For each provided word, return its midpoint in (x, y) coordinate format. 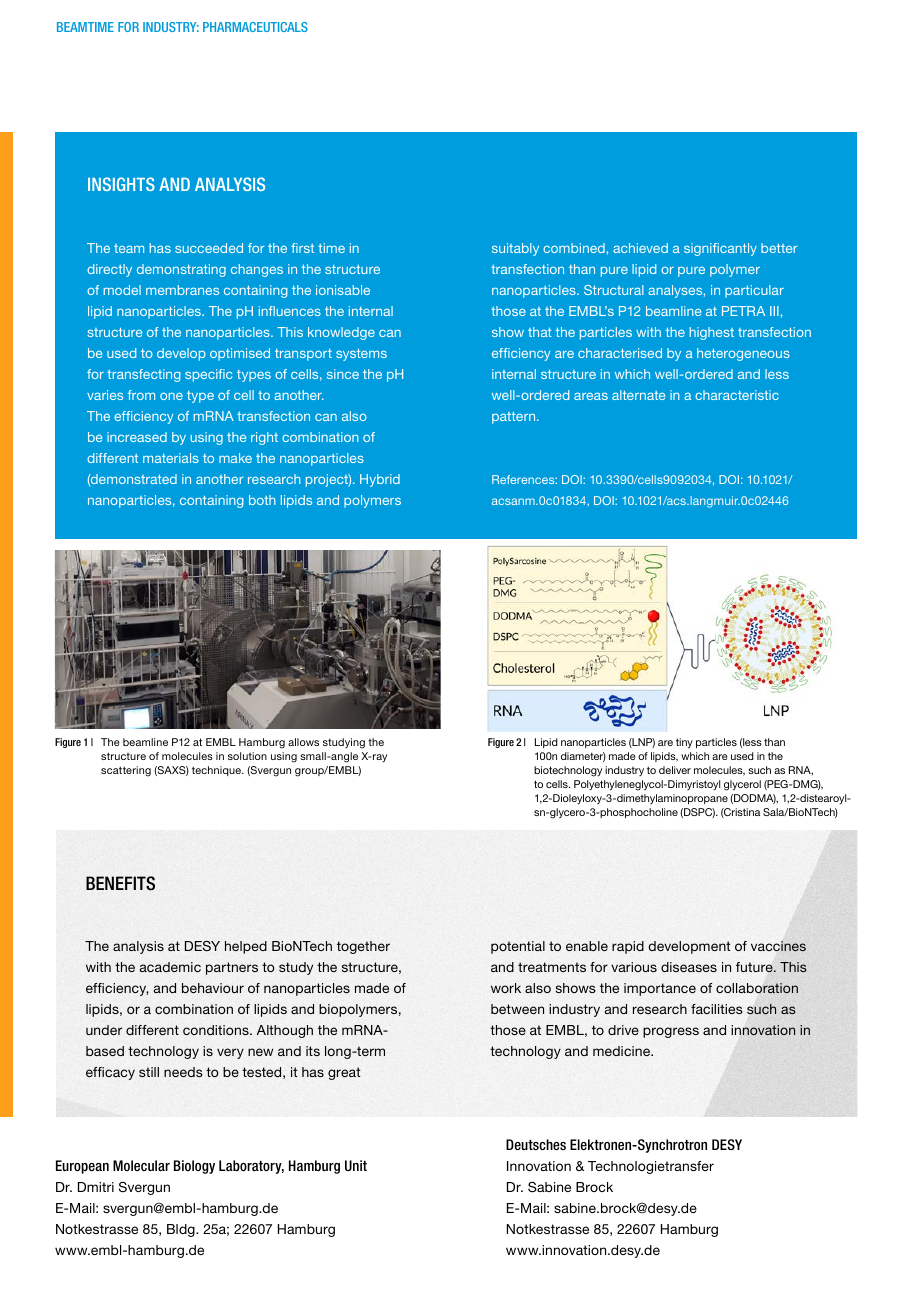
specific (208, 375)
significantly (720, 249)
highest (712, 333)
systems (361, 354)
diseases (689, 967)
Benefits (120, 883)
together (363, 947)
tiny (684, 743)
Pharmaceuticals (255, 27)
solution (247, 756)
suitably (515, 249)
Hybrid (380, 480)
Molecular (141, 1165)
